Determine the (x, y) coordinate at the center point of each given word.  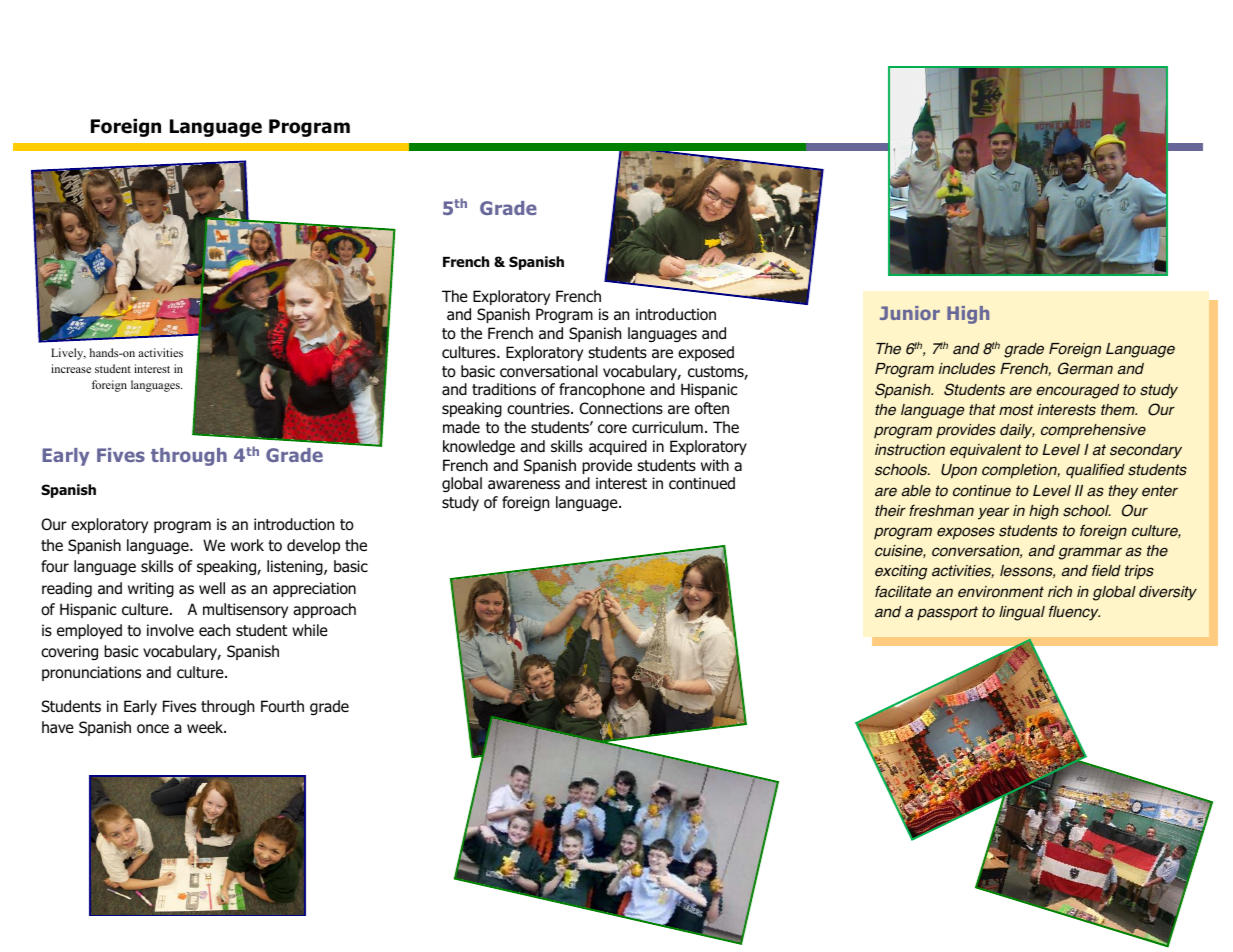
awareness (524, 485)
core (612, 428)
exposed (706, 353)
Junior (910, 313)
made (461, 427)
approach (324, 610)
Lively (68, 354)
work (247, 545)
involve (170, 630)
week (206, 727)
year (993, 513)
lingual (1022, 613)
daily (1017, 431)
